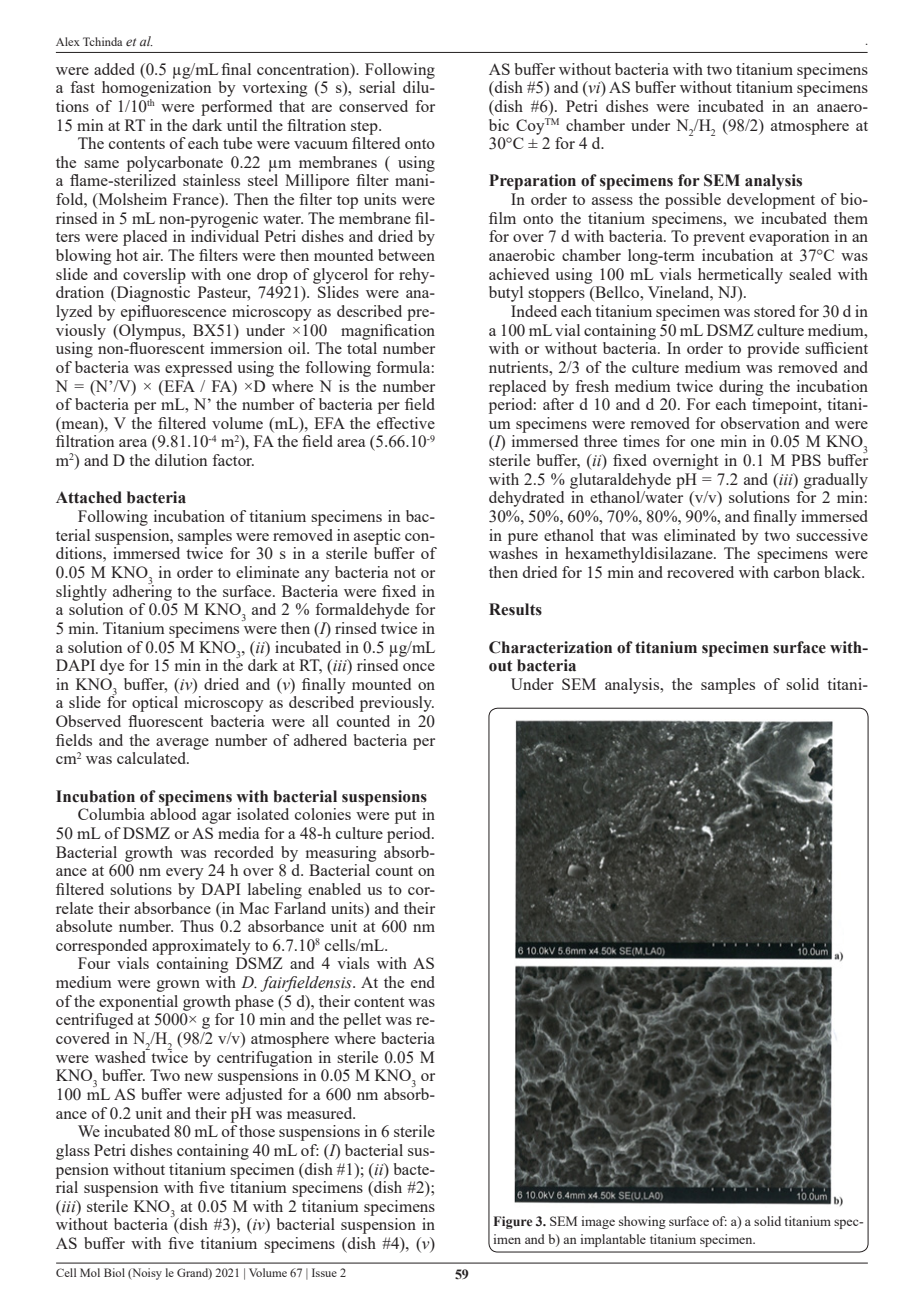 The height and width of the screenshot is (1308, 924). What do you see at coordinates (642, 1222) in the screenshot?
I see `showing` at bounding box center [642, 1222].
